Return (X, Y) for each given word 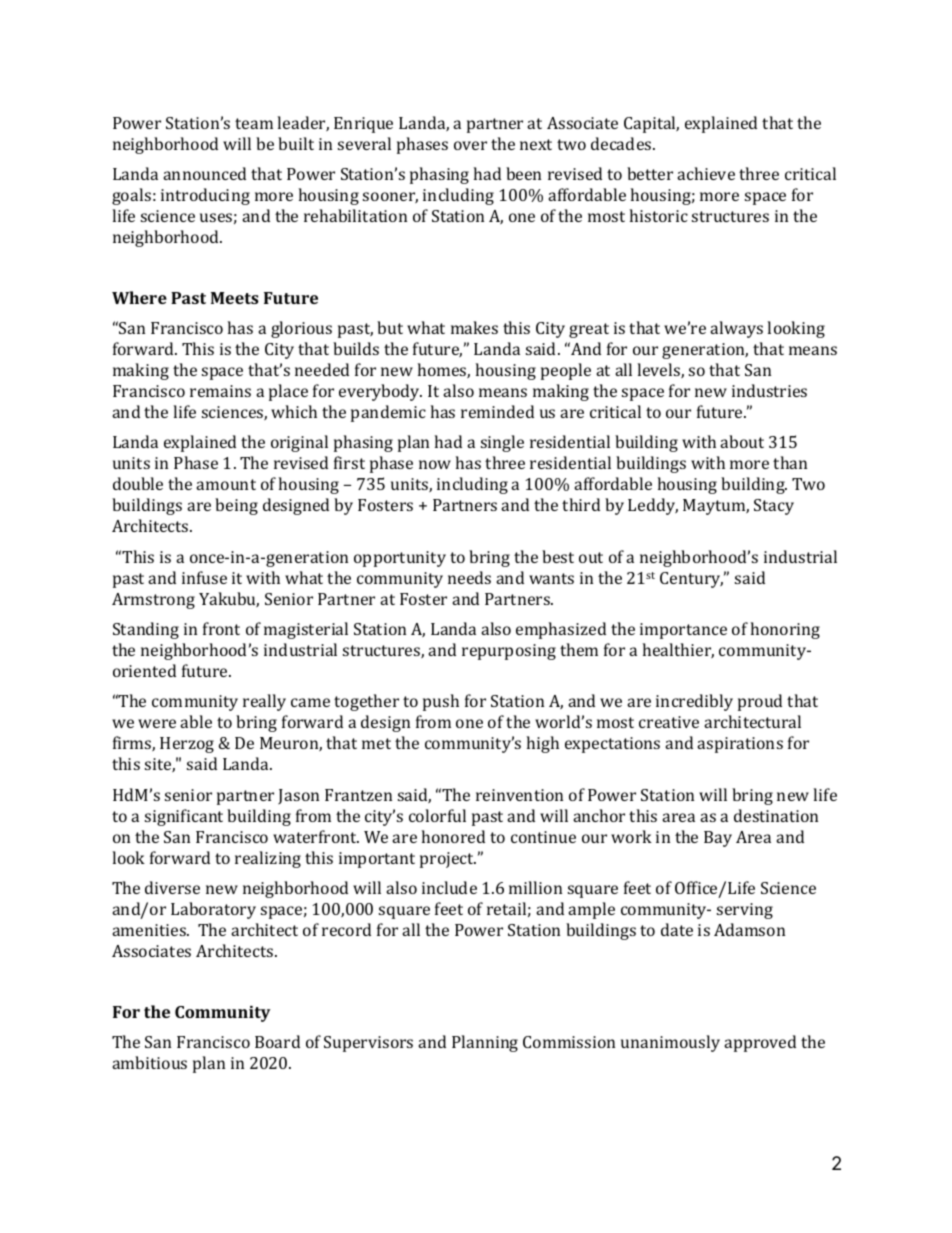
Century (691, 580)
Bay (718, 839)
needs (469, 577)
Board (277, 1041)
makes (474, 327)
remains (220, 391)
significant (184, 817)
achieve (706, 173)
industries (769, 390)
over (470, 145)
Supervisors (368, 1044)
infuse (204, 577)
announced (204, 173)
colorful (437, 815)
